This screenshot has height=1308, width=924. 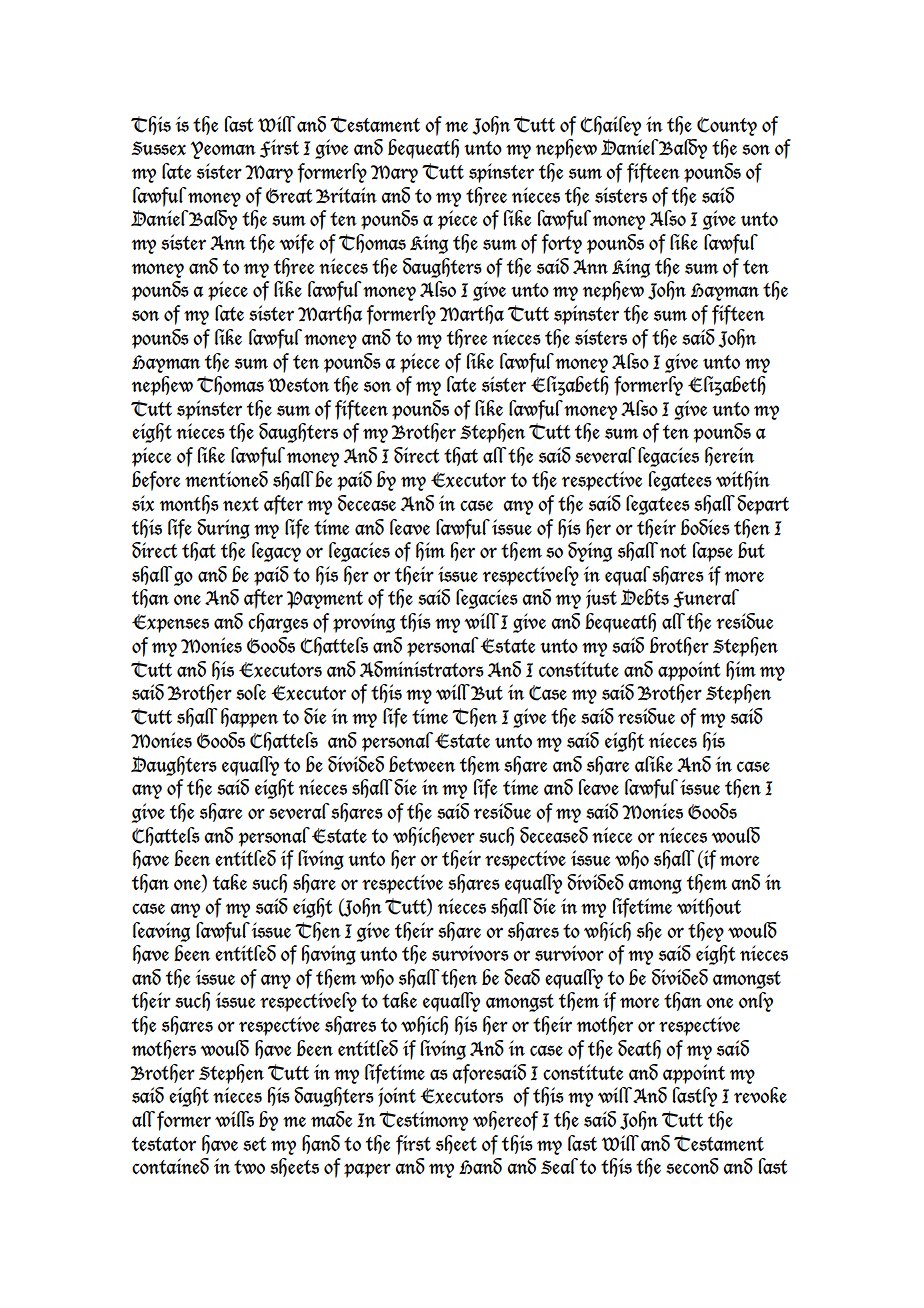 I want to click on between, so click(x=422, y=764).
